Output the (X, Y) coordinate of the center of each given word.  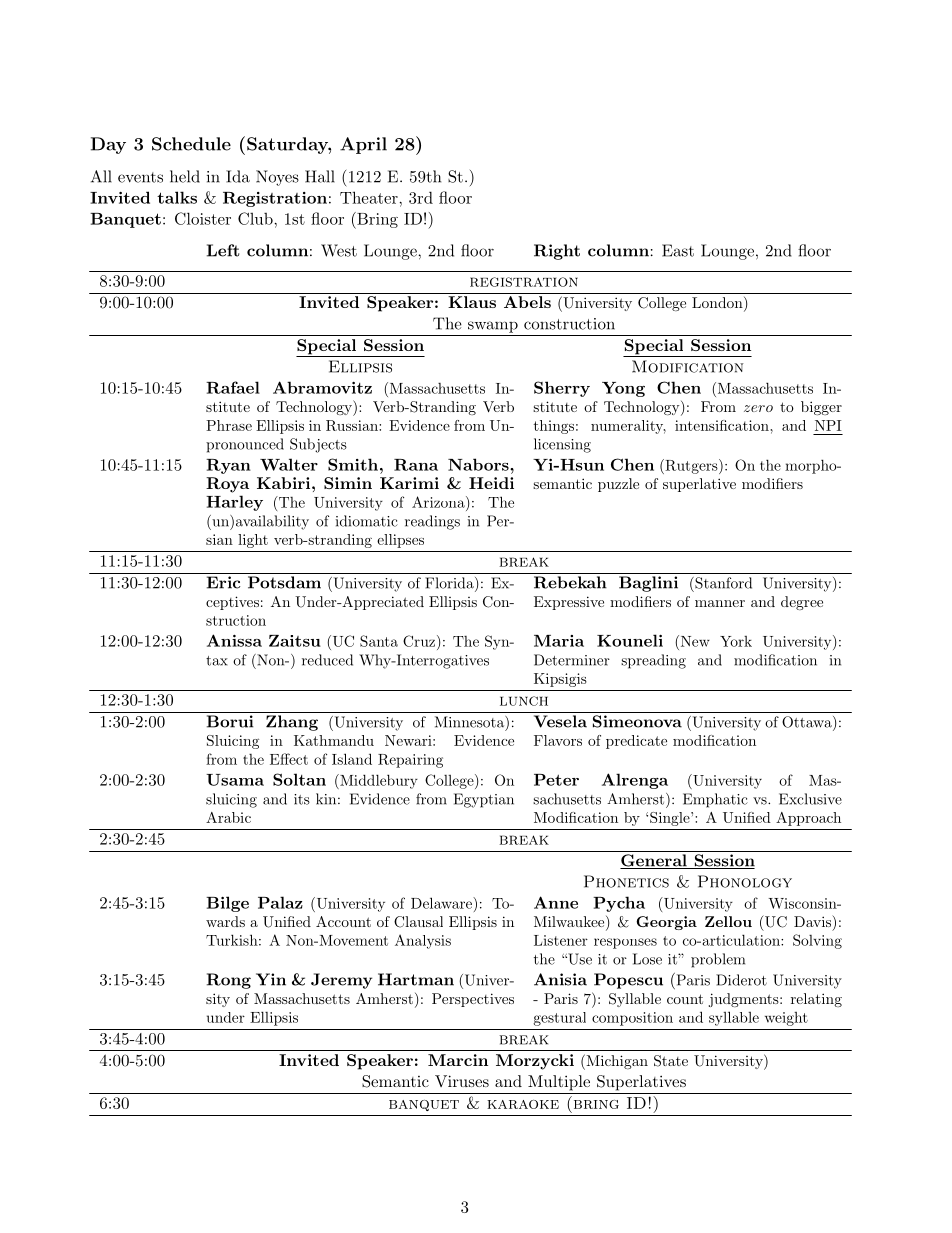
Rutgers (691, 466)
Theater (370, 197)
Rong (229, 981)
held (185, 176)
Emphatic (715, 800)
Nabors (479, 464)
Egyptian (484, 800)
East (678, 250)
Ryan (228, 466)
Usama (235, 780)
